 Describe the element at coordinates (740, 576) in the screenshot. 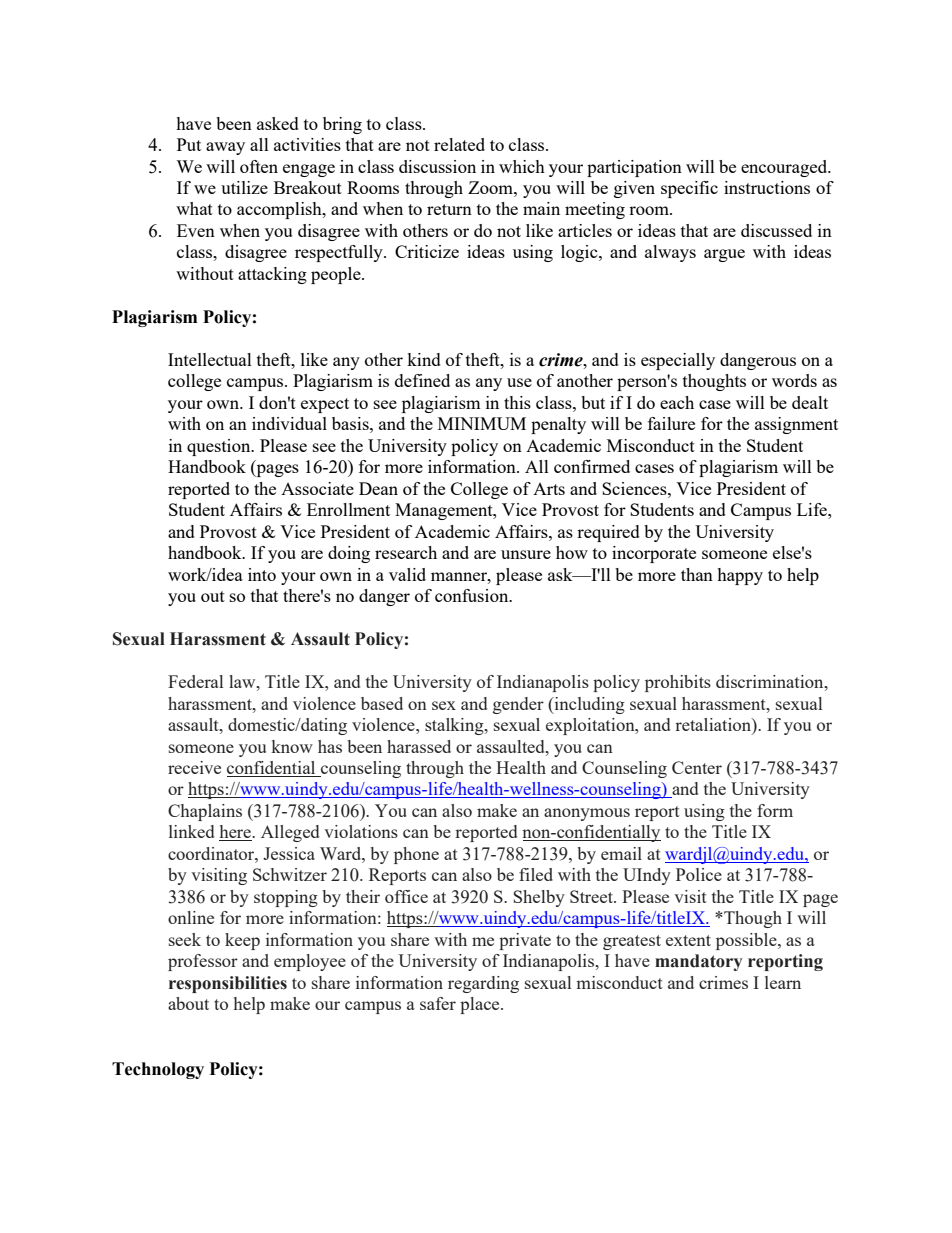

I see `happy` at that location.
